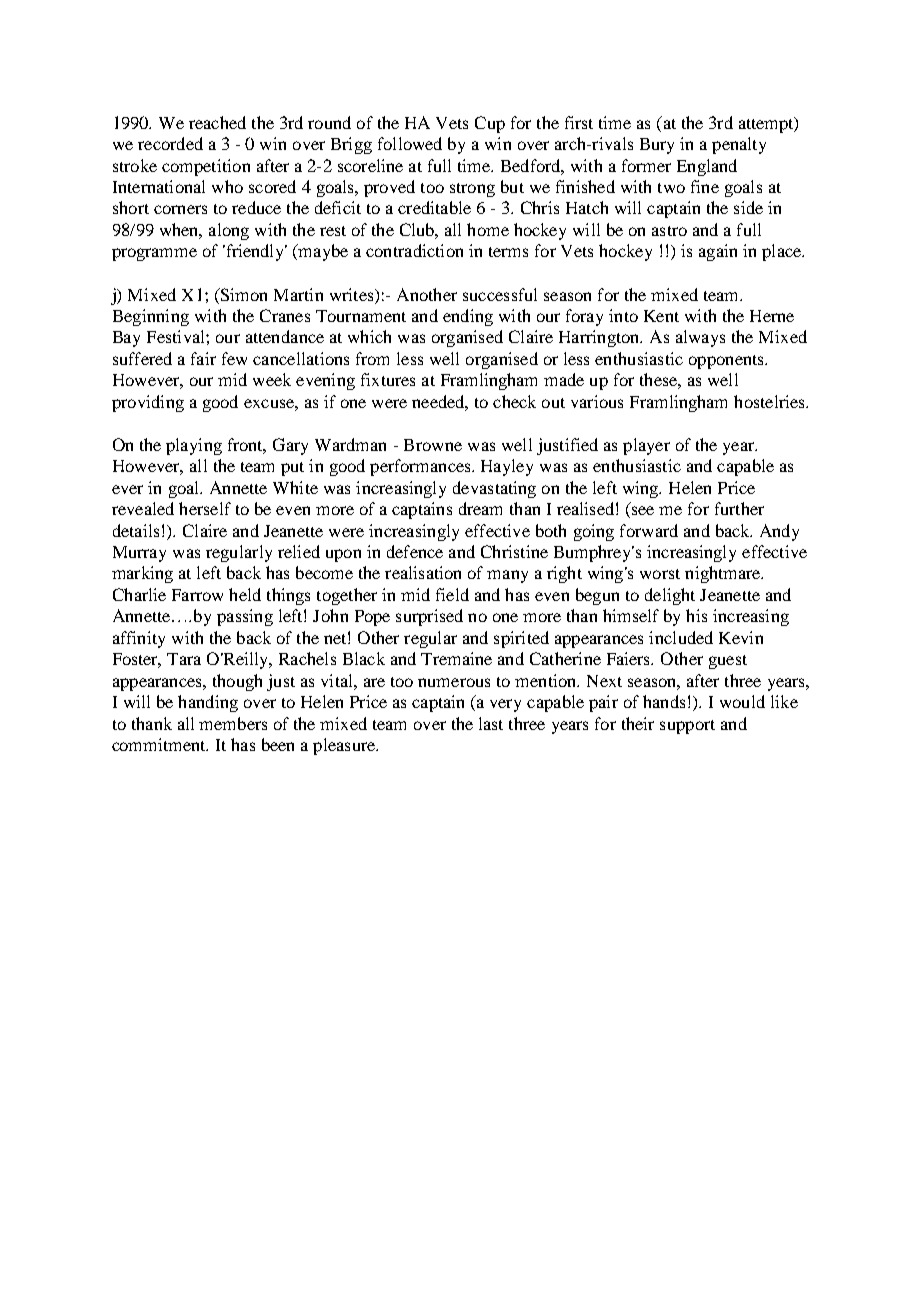  Describe the element at coordinates (718, 252) in the page. I see `again` at that location.
